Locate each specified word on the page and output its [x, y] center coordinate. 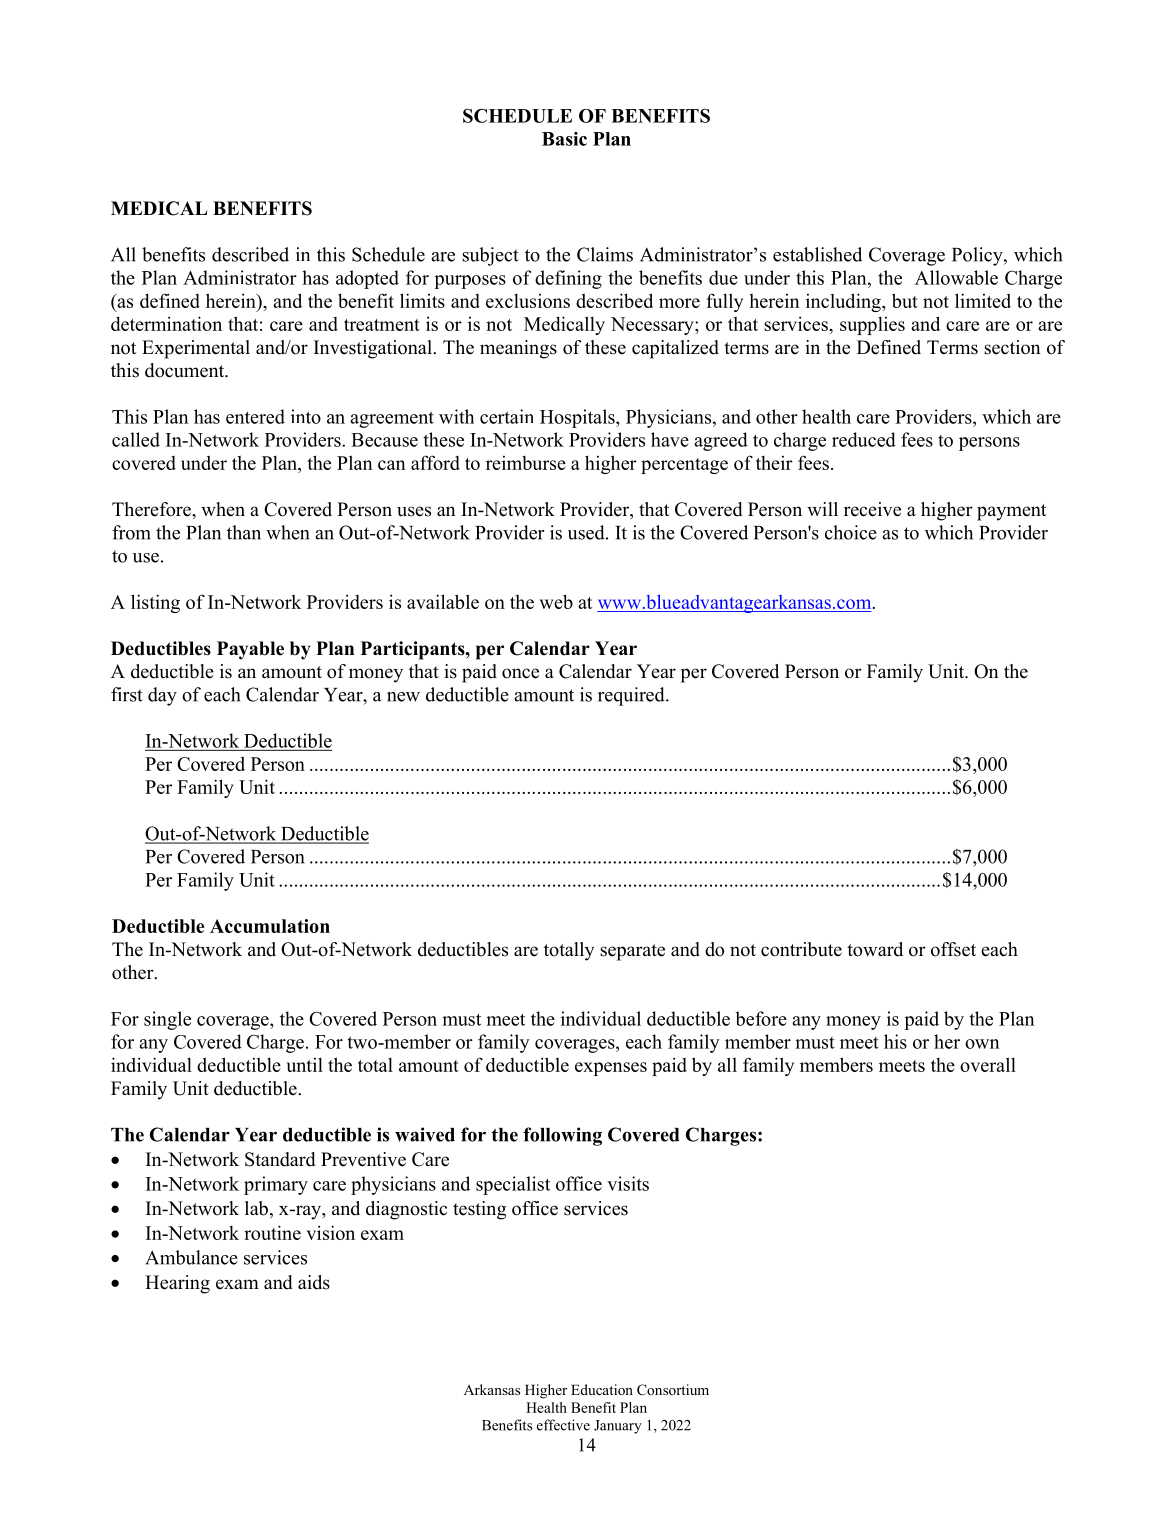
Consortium [673, 1390]
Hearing [177, 1284]
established [817, 254]
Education [602, 1389]
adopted [367, 279]
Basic [564, 139]
